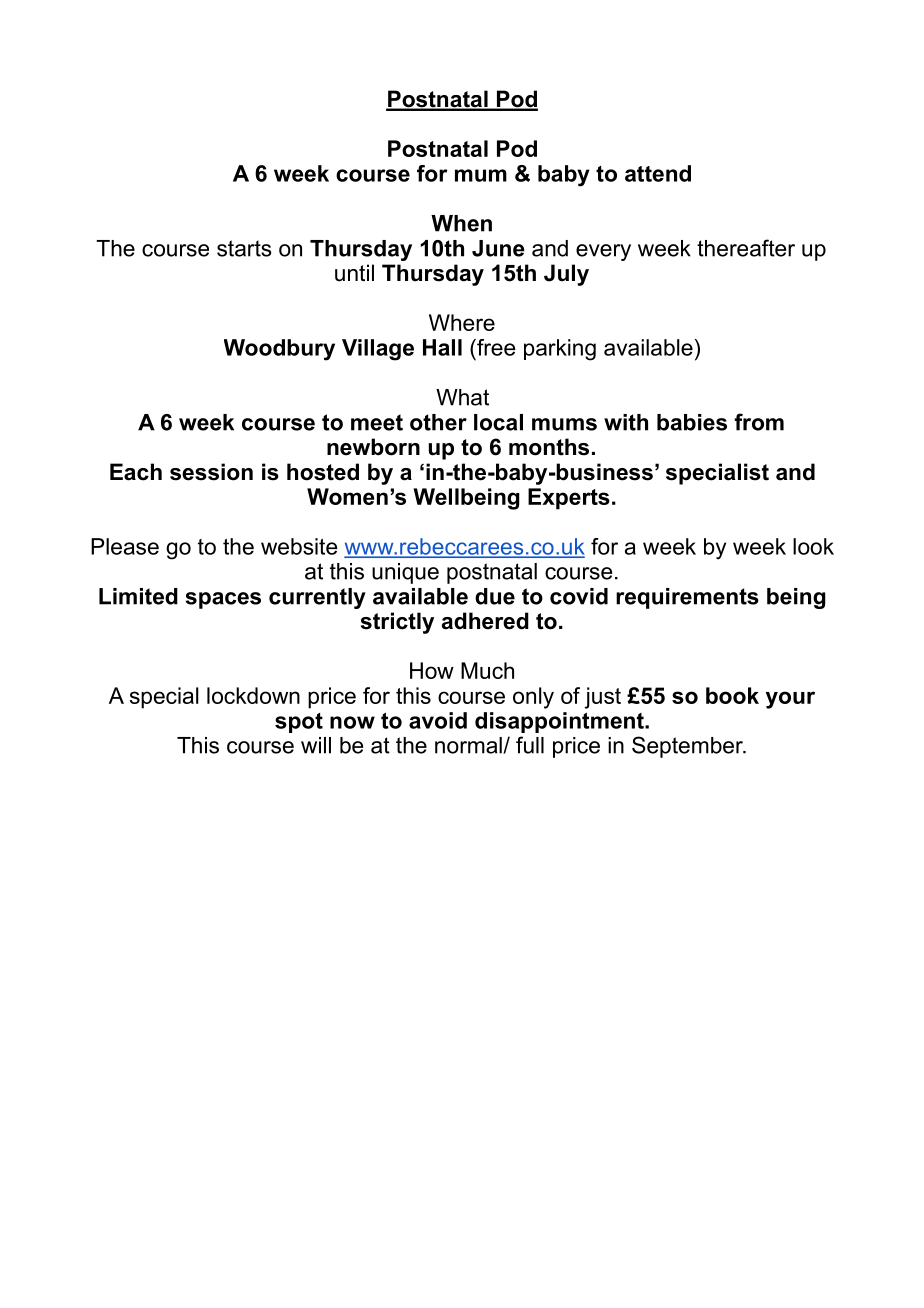 This screenshot has height=1308, width=924. Describe the element at coordinates (244, 248) in the screenshot. I see `starts` at that location.
